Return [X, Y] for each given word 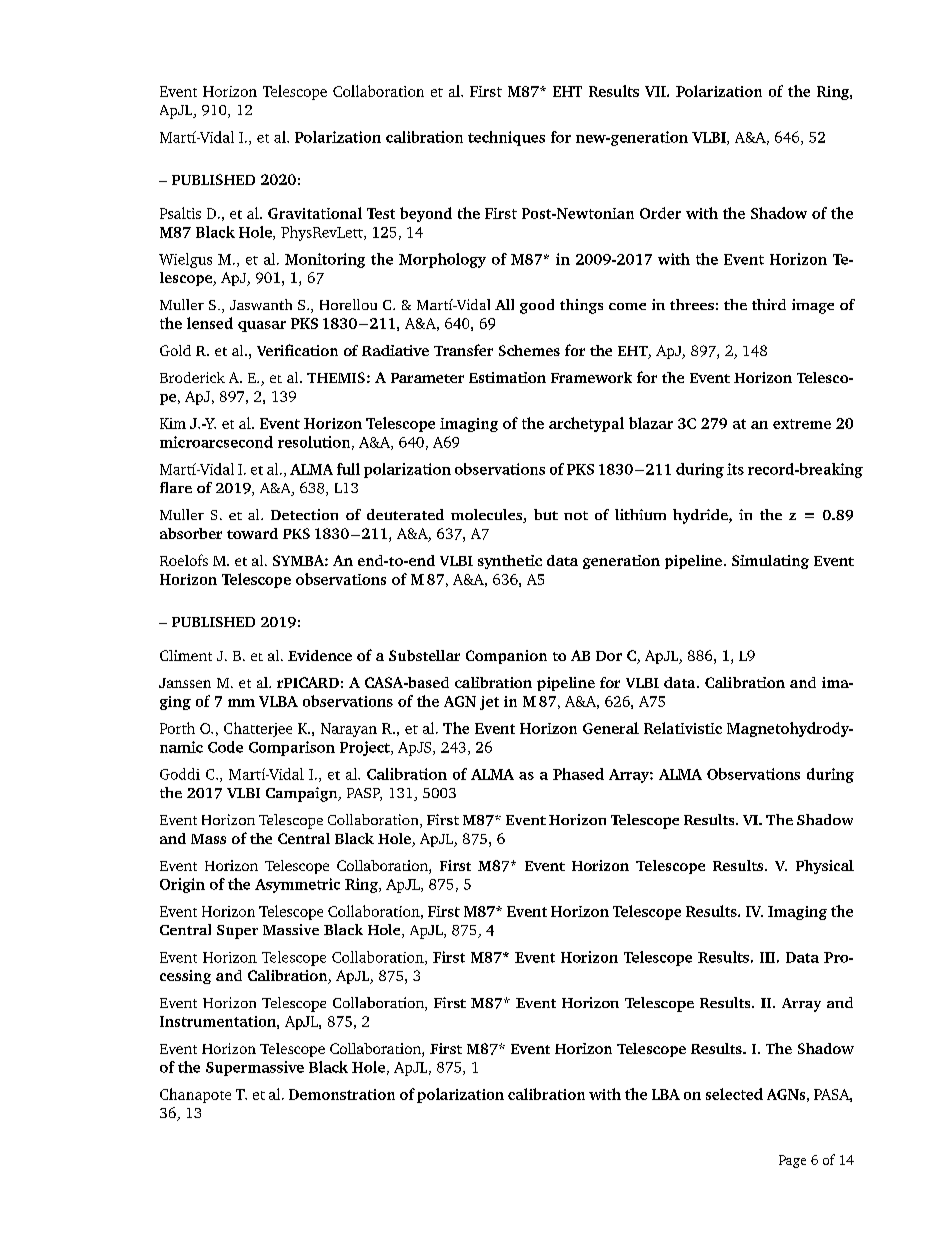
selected [734, 1094]
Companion [506, 657]
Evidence [320, 655]
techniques [506, 138]
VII [656, 91]
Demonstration [342, 1094]
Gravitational [315, 213]
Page [792, 1161]
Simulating [770, 562]
